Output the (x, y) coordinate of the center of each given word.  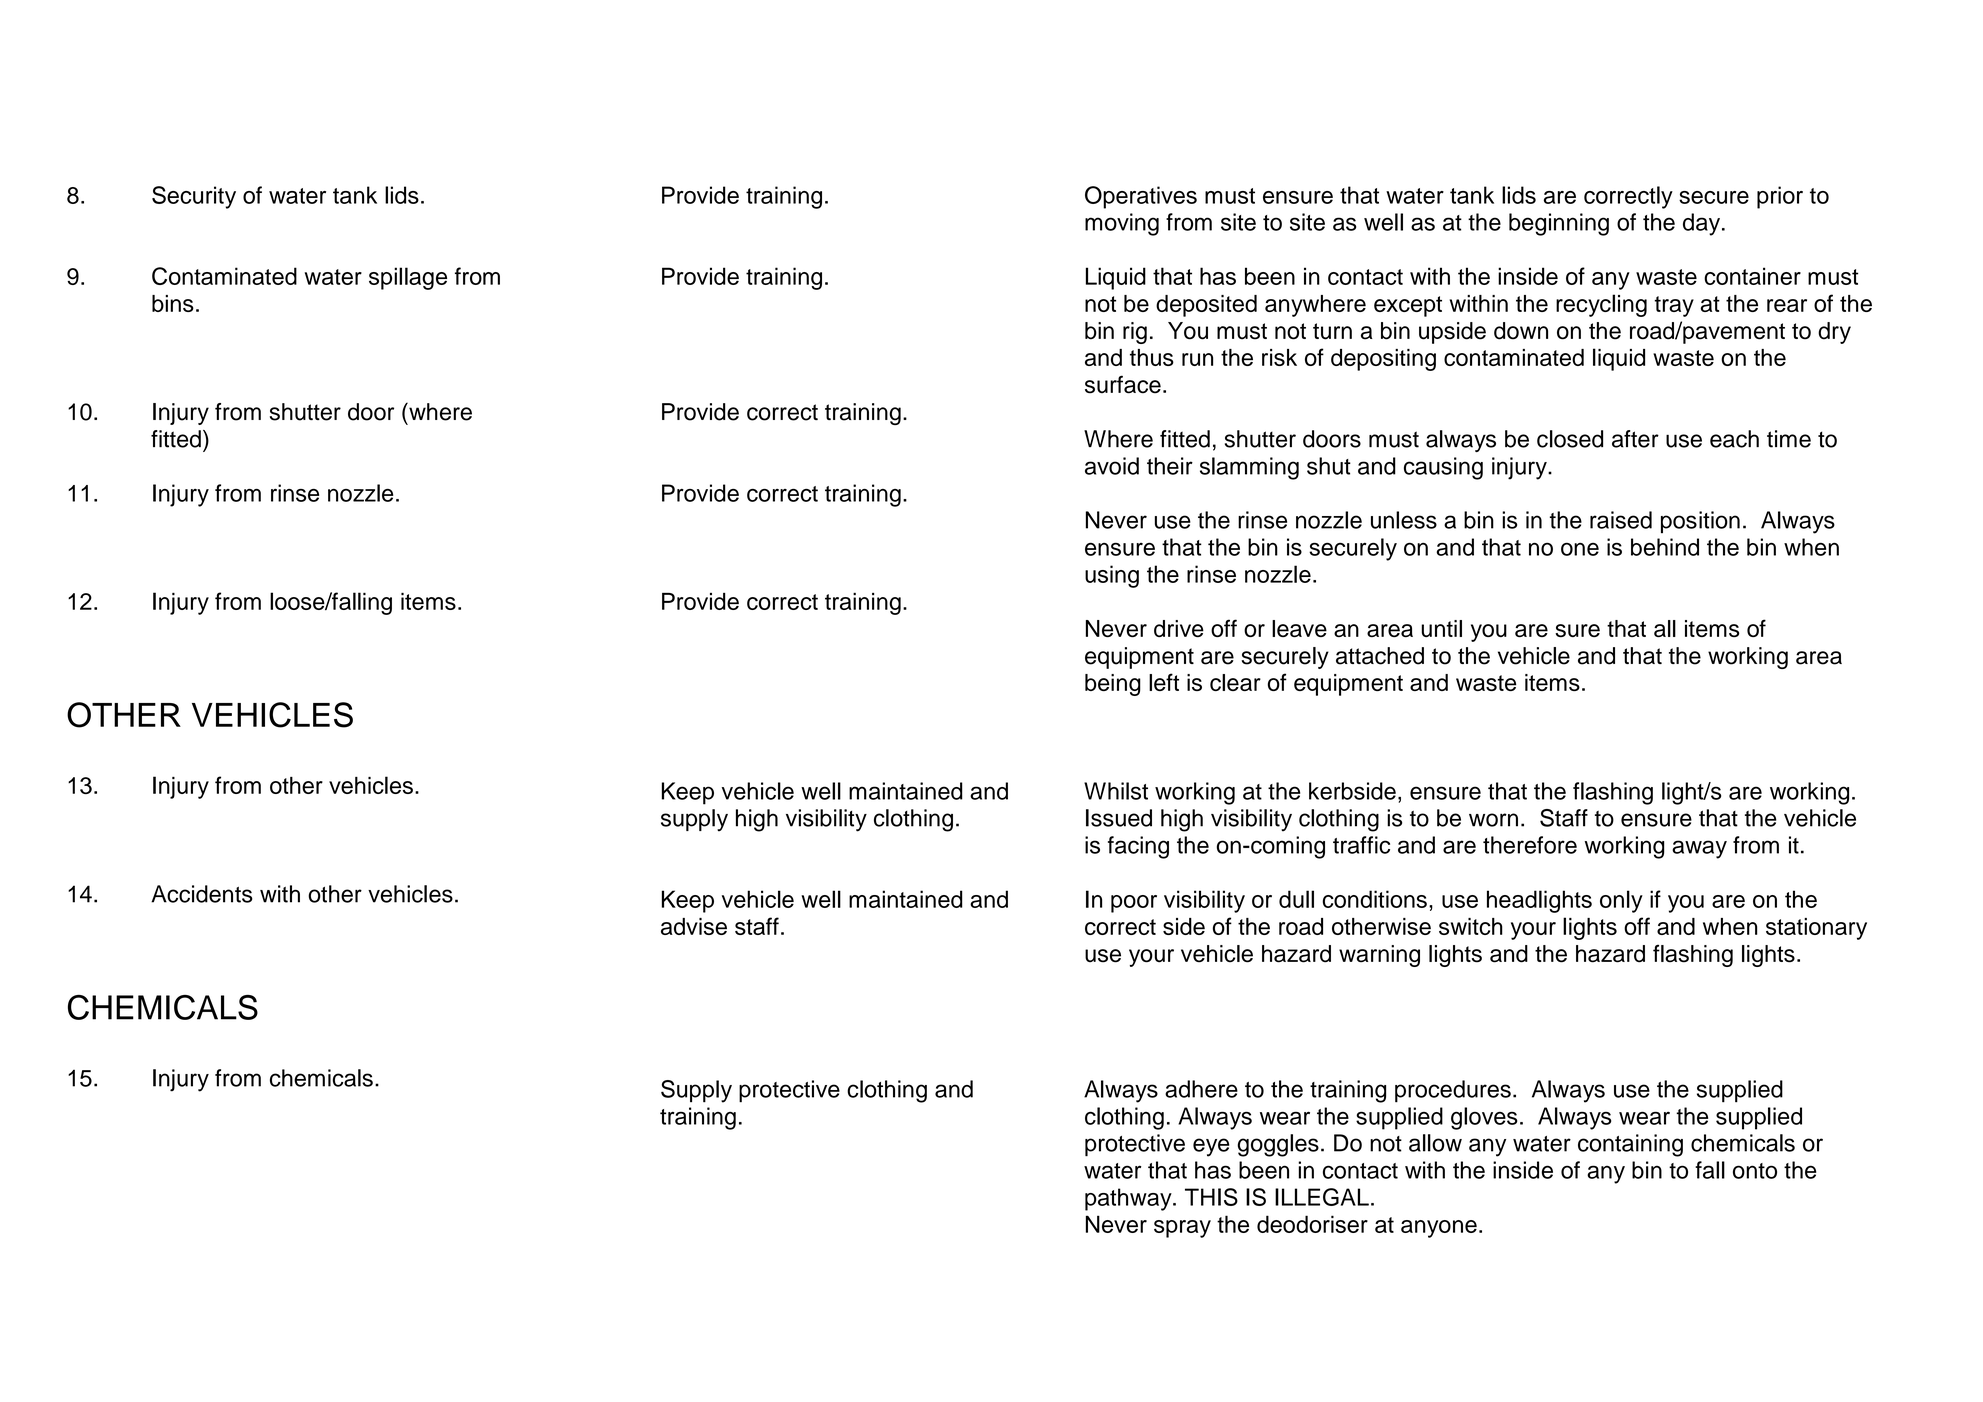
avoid (1112, 466)
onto (1755, 1171)
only (1621, 901)
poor (1134, 904)
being (1113, 685)
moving (1122, 224)
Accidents (202, 894)
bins (173, 303)
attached (1380, 656)
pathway (1129, 1199)
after (1635, 439)
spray (1182, 1229)
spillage (408, 278)
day (1703, 224)
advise (694, 926)
